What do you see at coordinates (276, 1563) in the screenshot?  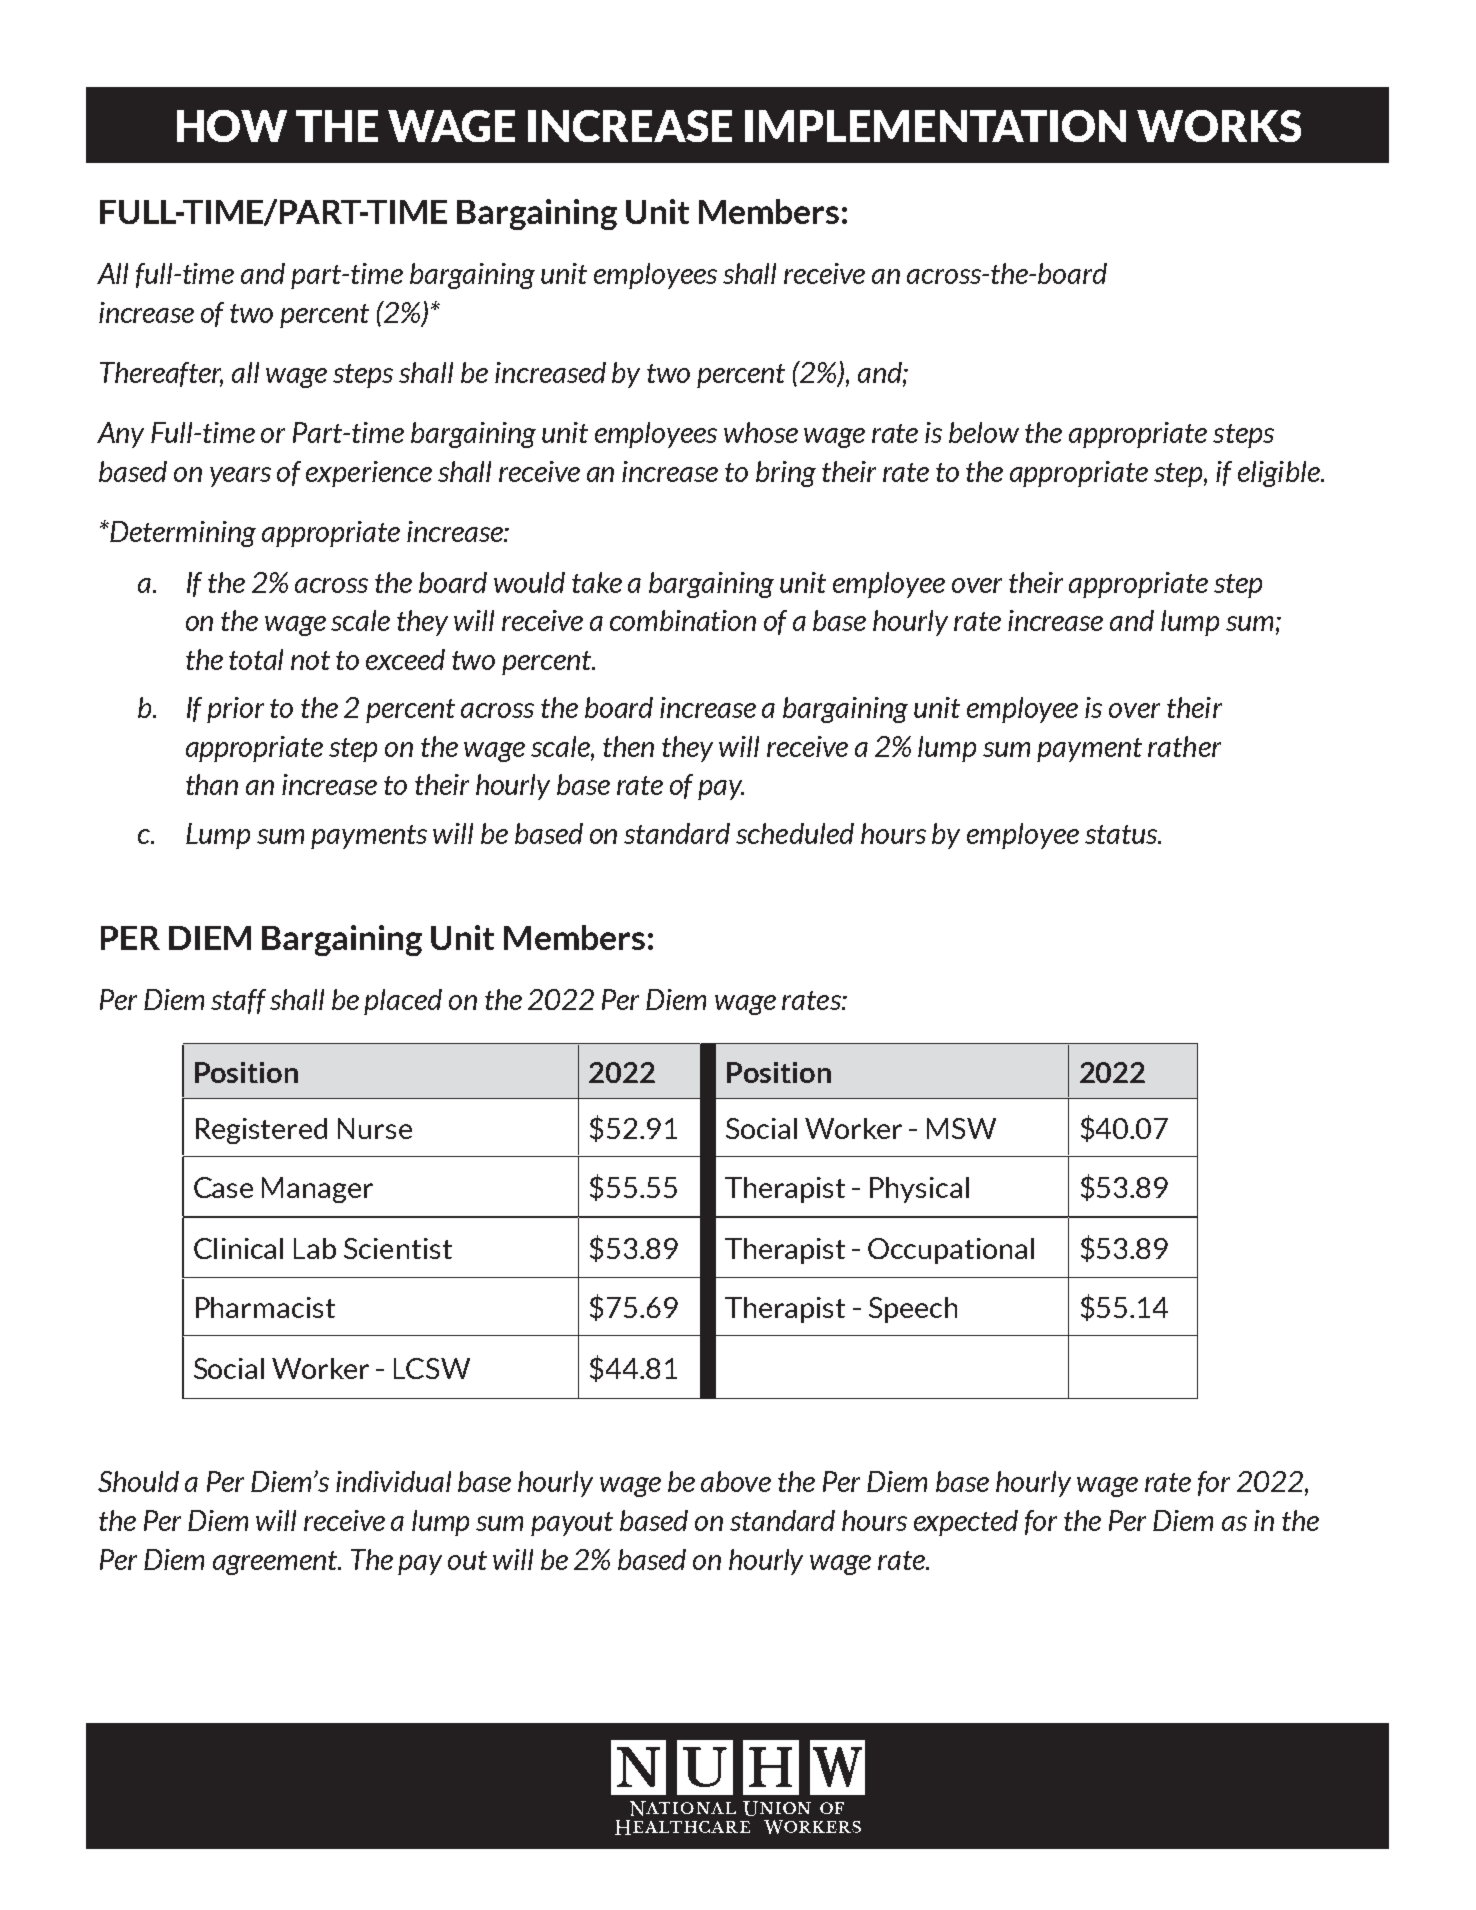 I see `agreement` at bounding box center [276, 1563].
